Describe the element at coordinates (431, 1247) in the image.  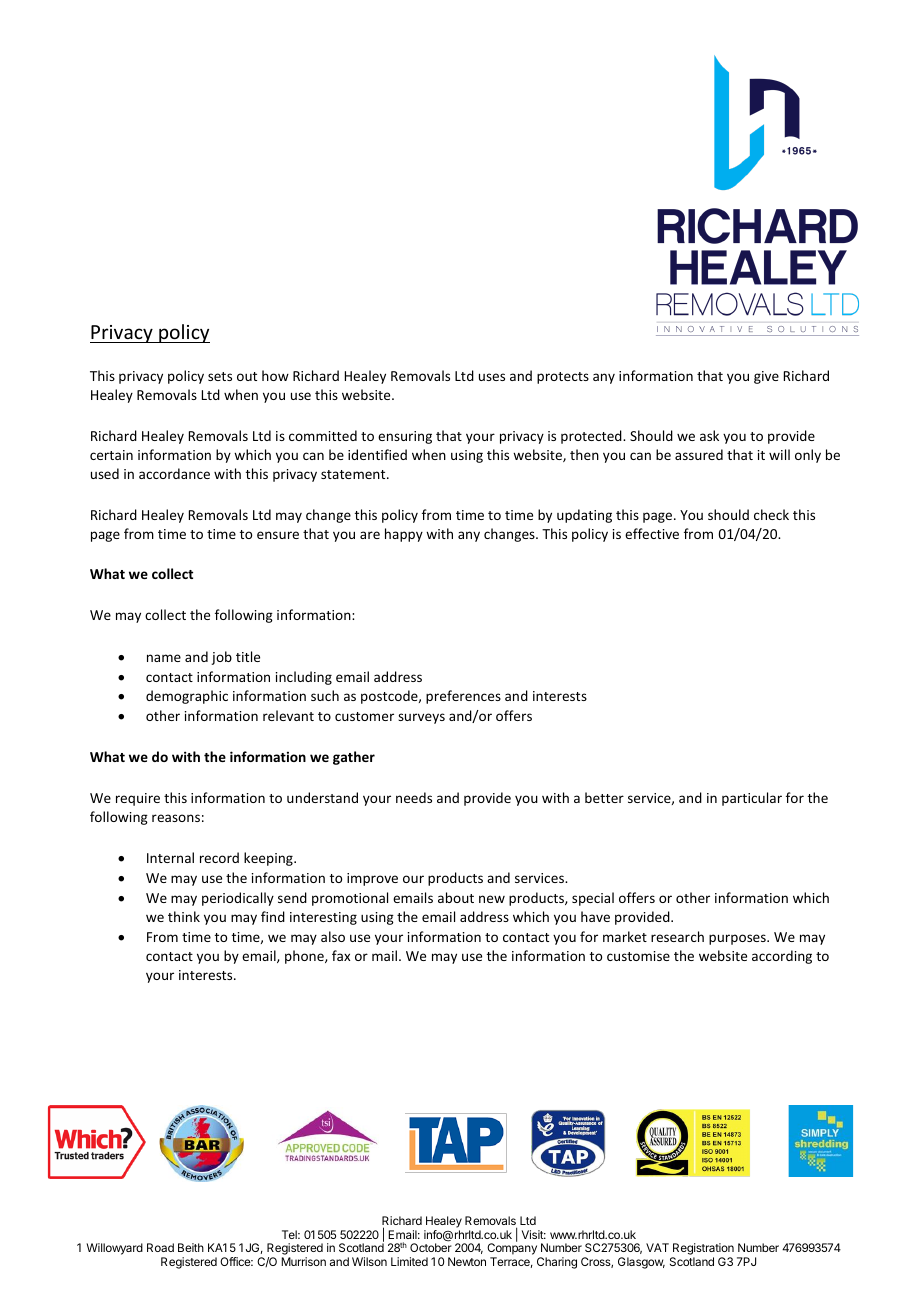
I see `October` at that location.
